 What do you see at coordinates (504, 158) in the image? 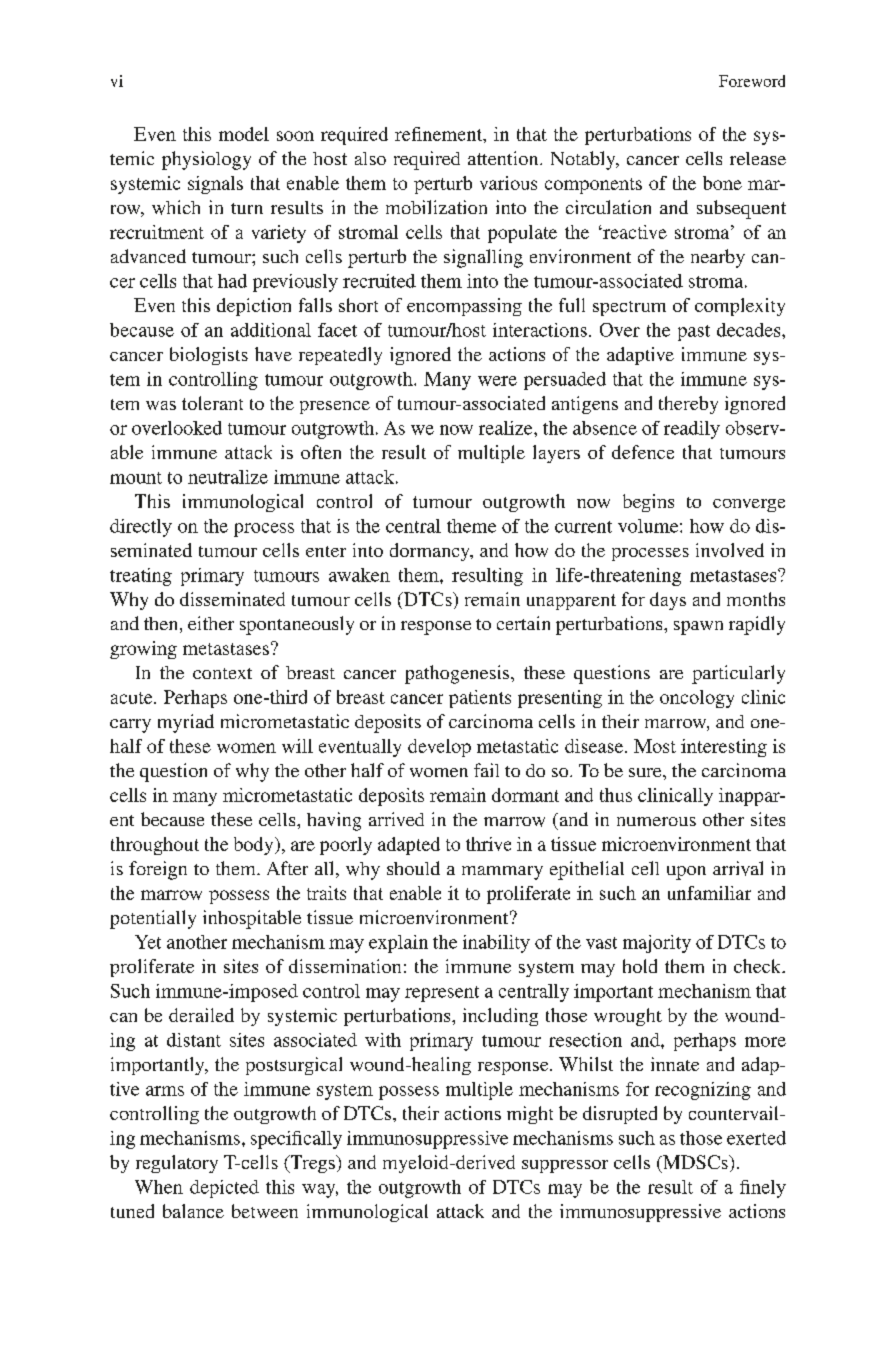
I see `attention` at bounding box center [504, 158].
